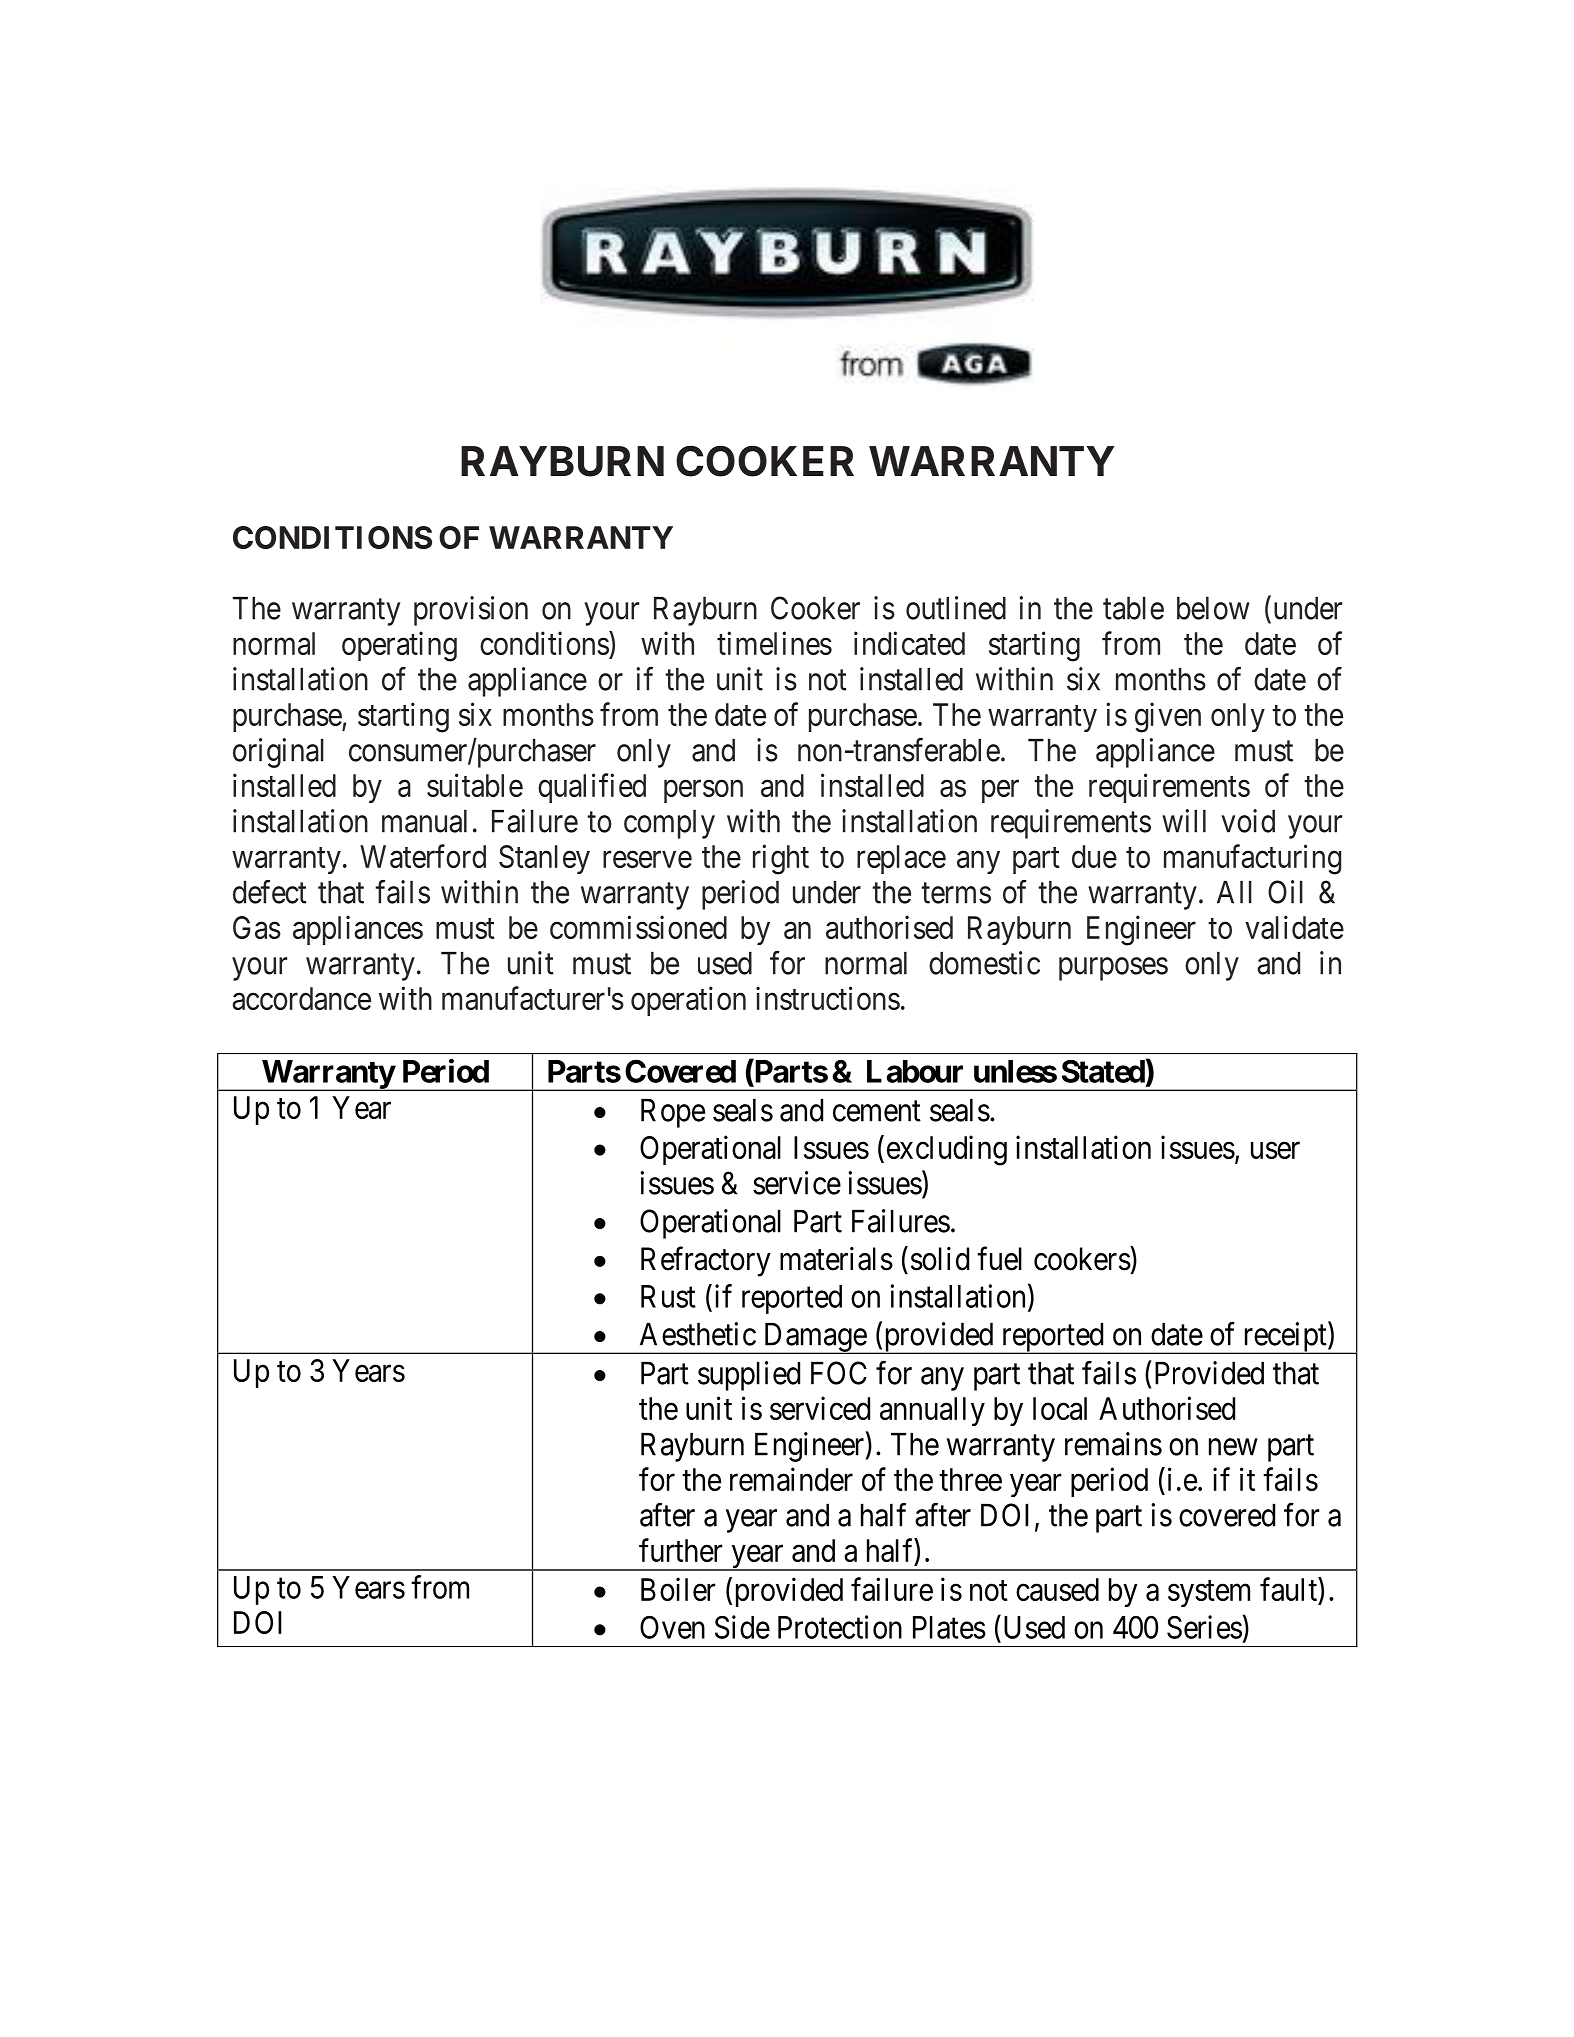  I want to click on domestic, so click(984, 963).
